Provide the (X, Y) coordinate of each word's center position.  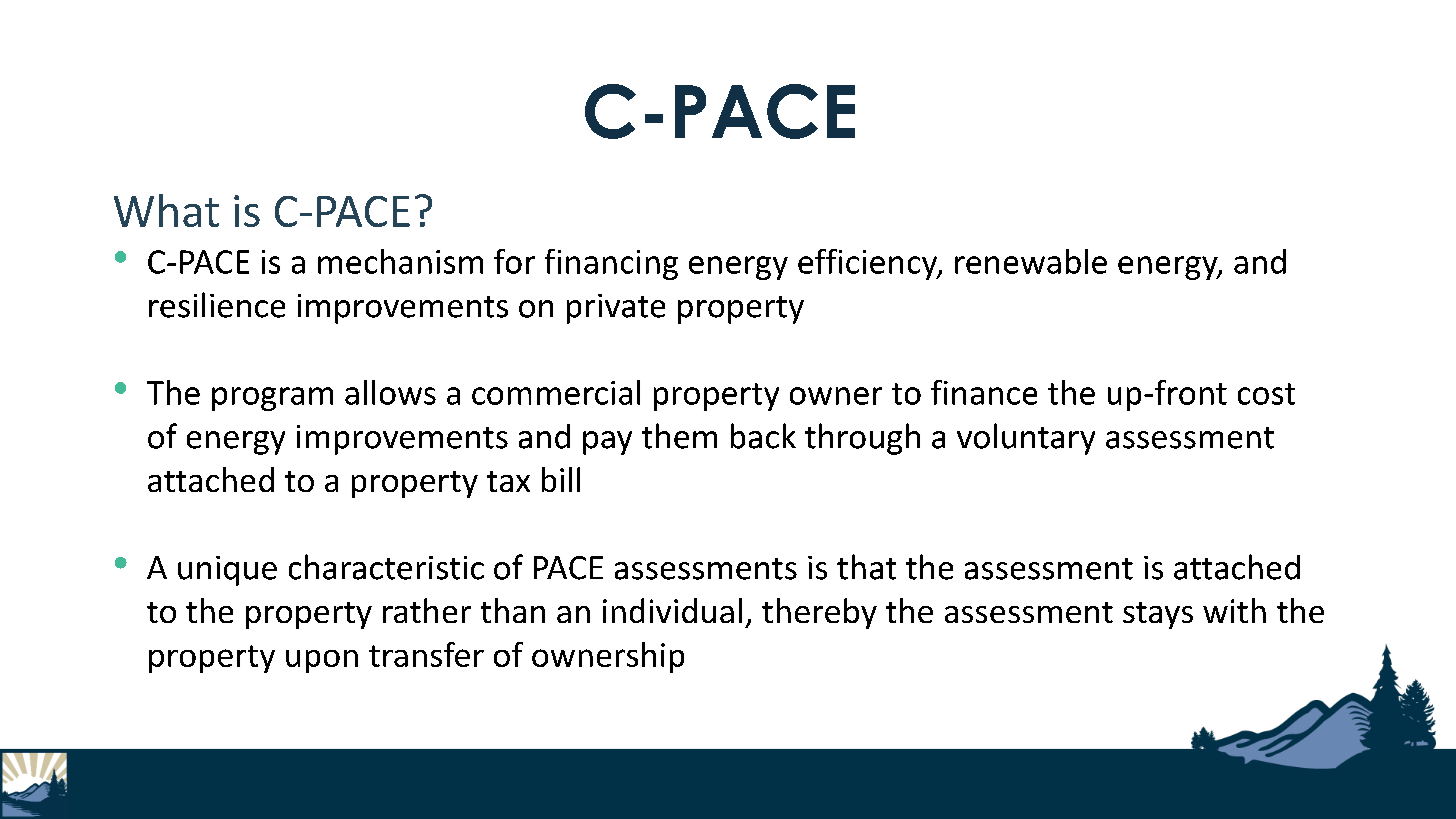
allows (390, 392)
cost (1266, 394)
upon (322, 661)
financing (611, 264)
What (166, 210)
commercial (556, 392)
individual (672, 610)
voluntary (1026, 439)
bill (561, 479)
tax (508, 481)
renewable (1031, 261)
